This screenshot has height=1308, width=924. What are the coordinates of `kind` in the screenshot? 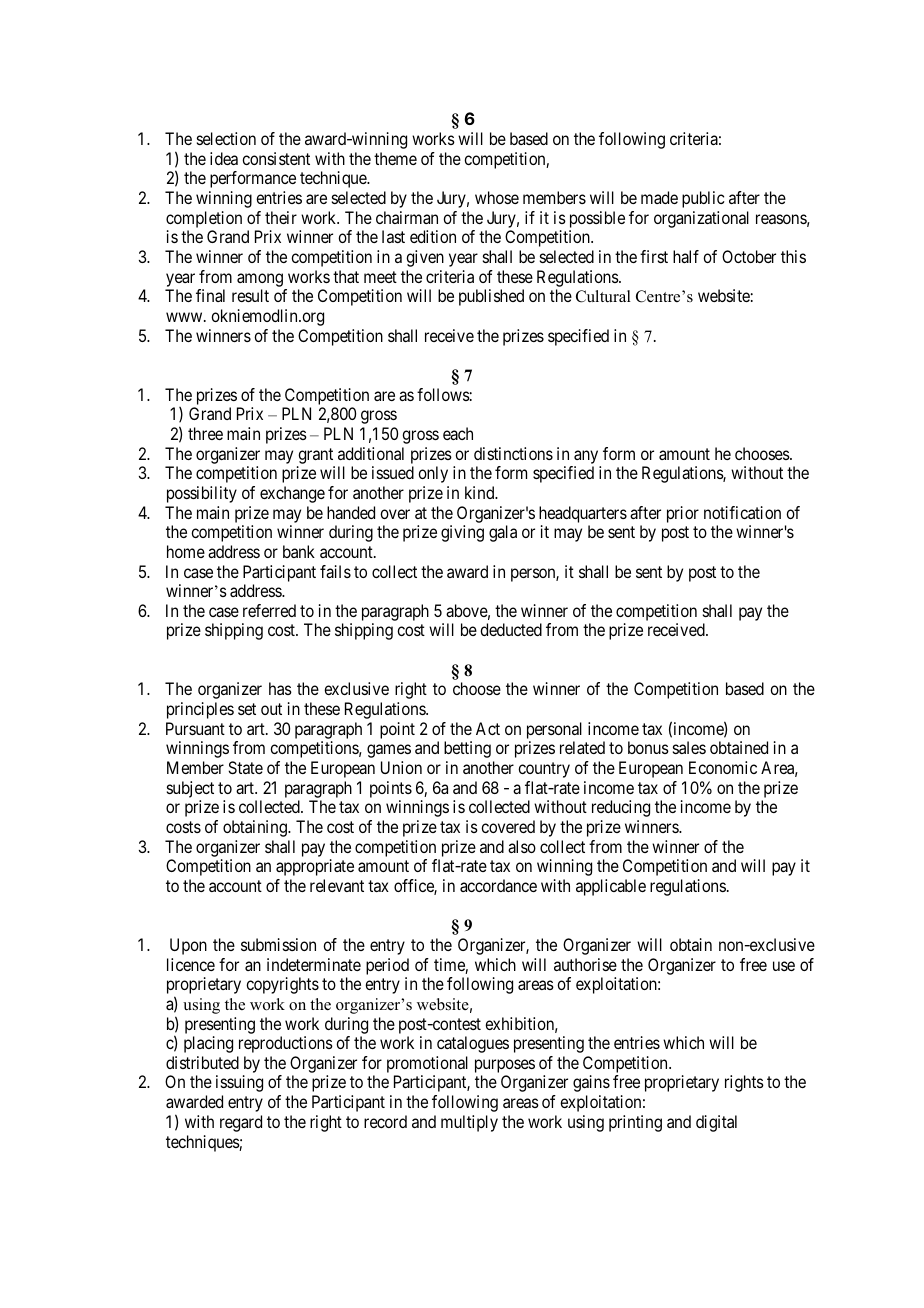 It's located at (481, 492).
